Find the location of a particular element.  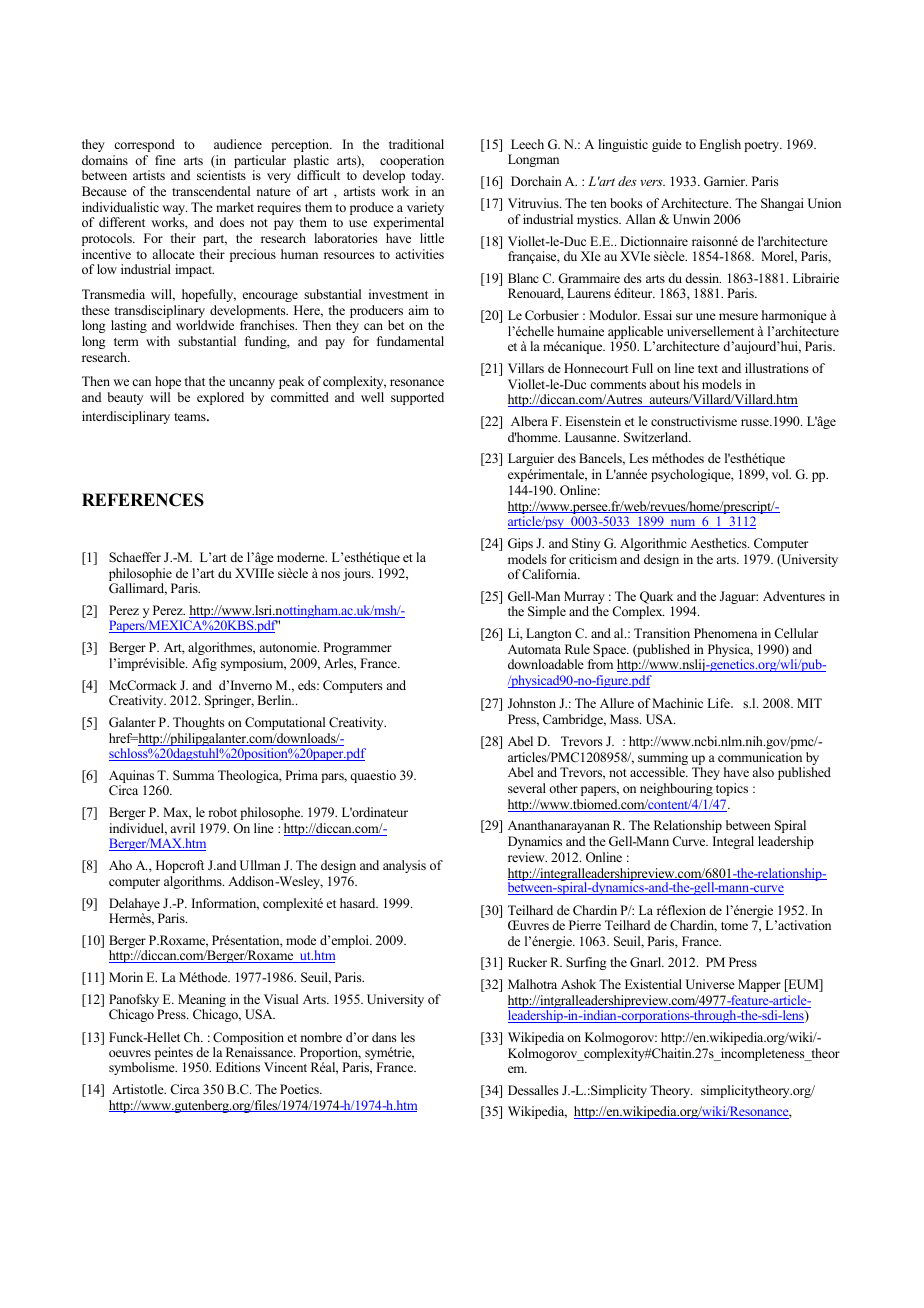

fine is located at coordinates (165, 160).
